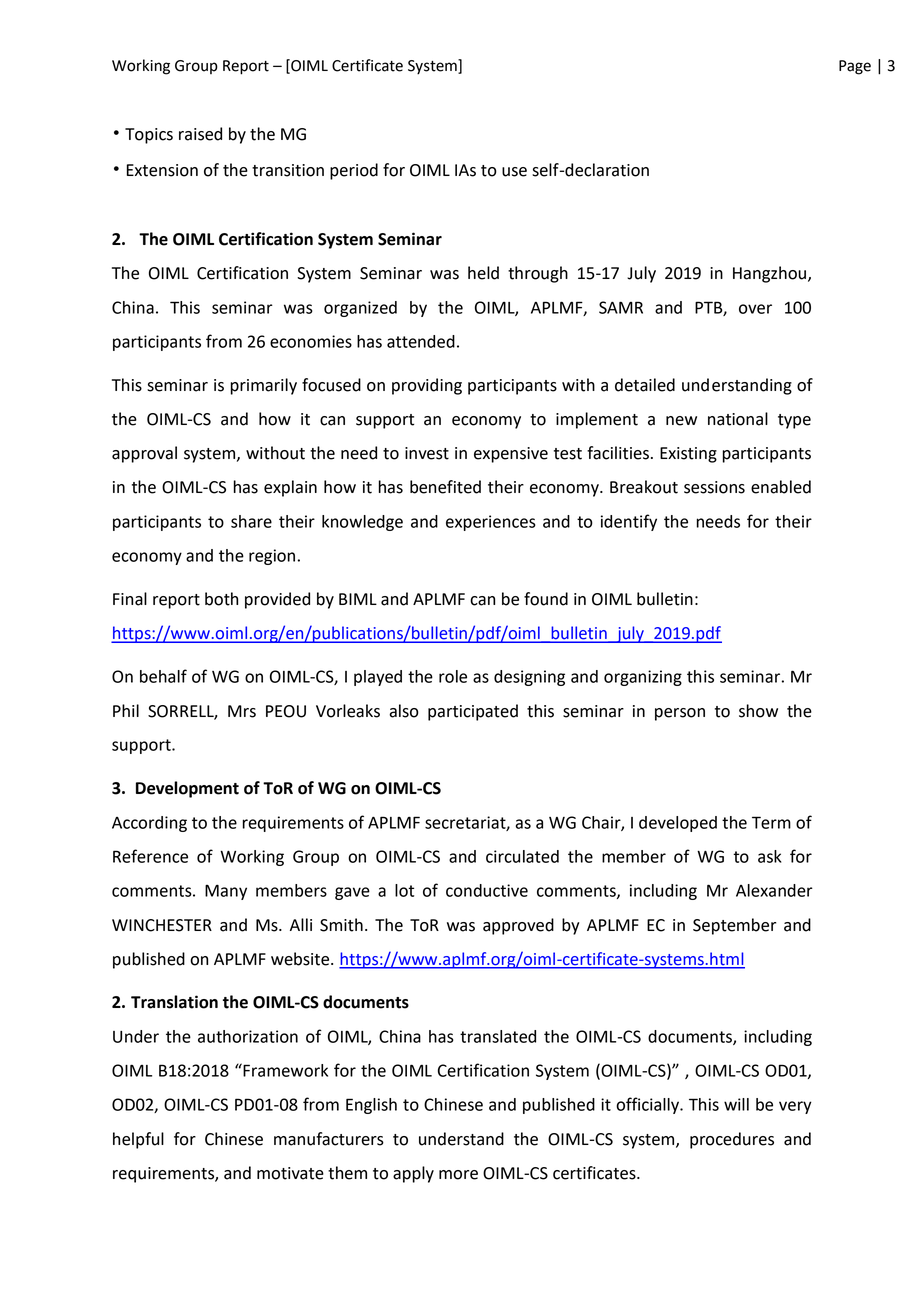 The width and height of the screenshot is (924, 1307). What do you see at coordinates (144, 454) in the screenshot?
I see `approval` at bounding box center [144, 454].
